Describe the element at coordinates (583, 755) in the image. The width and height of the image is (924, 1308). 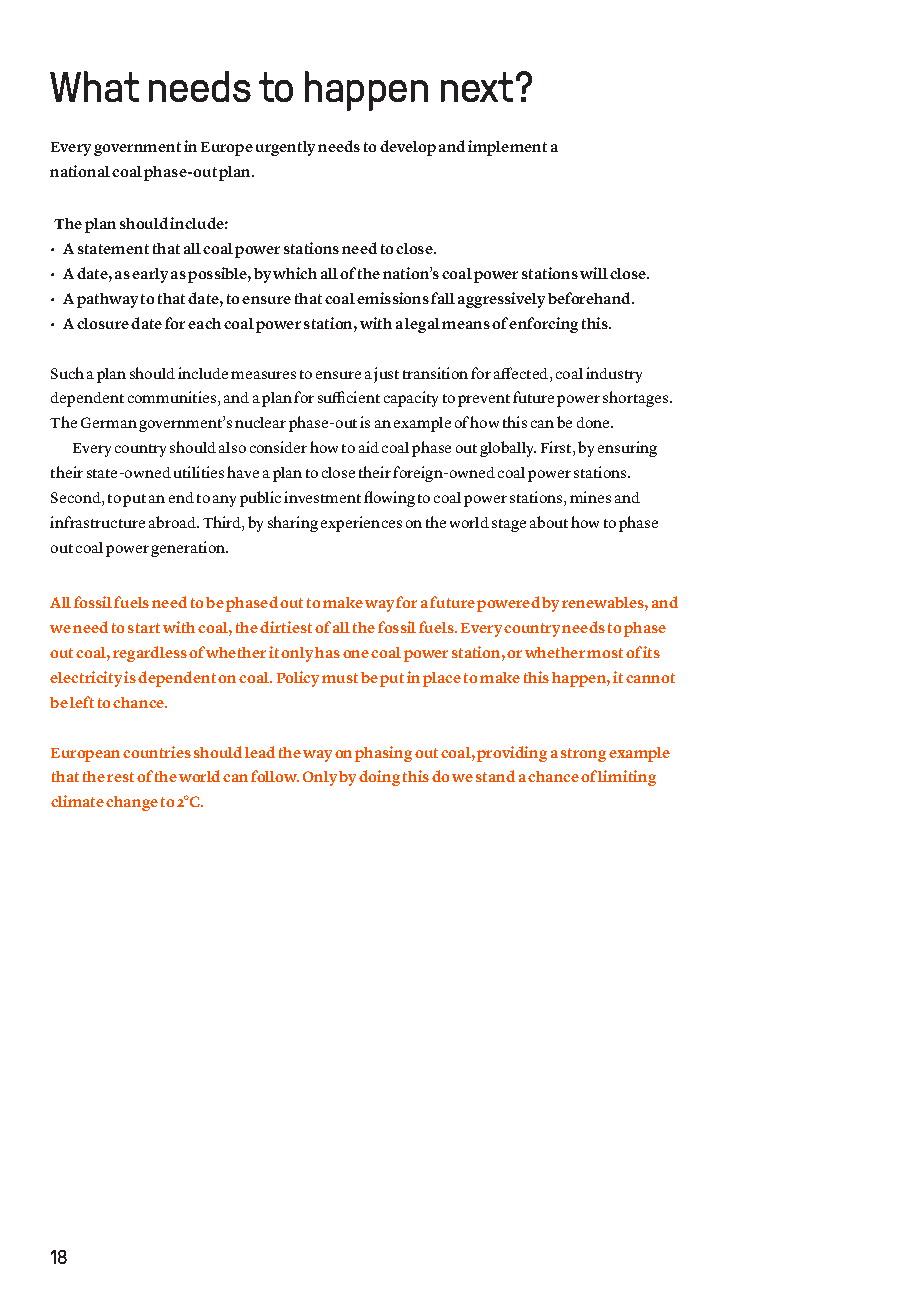
I see `strong` at that location.
